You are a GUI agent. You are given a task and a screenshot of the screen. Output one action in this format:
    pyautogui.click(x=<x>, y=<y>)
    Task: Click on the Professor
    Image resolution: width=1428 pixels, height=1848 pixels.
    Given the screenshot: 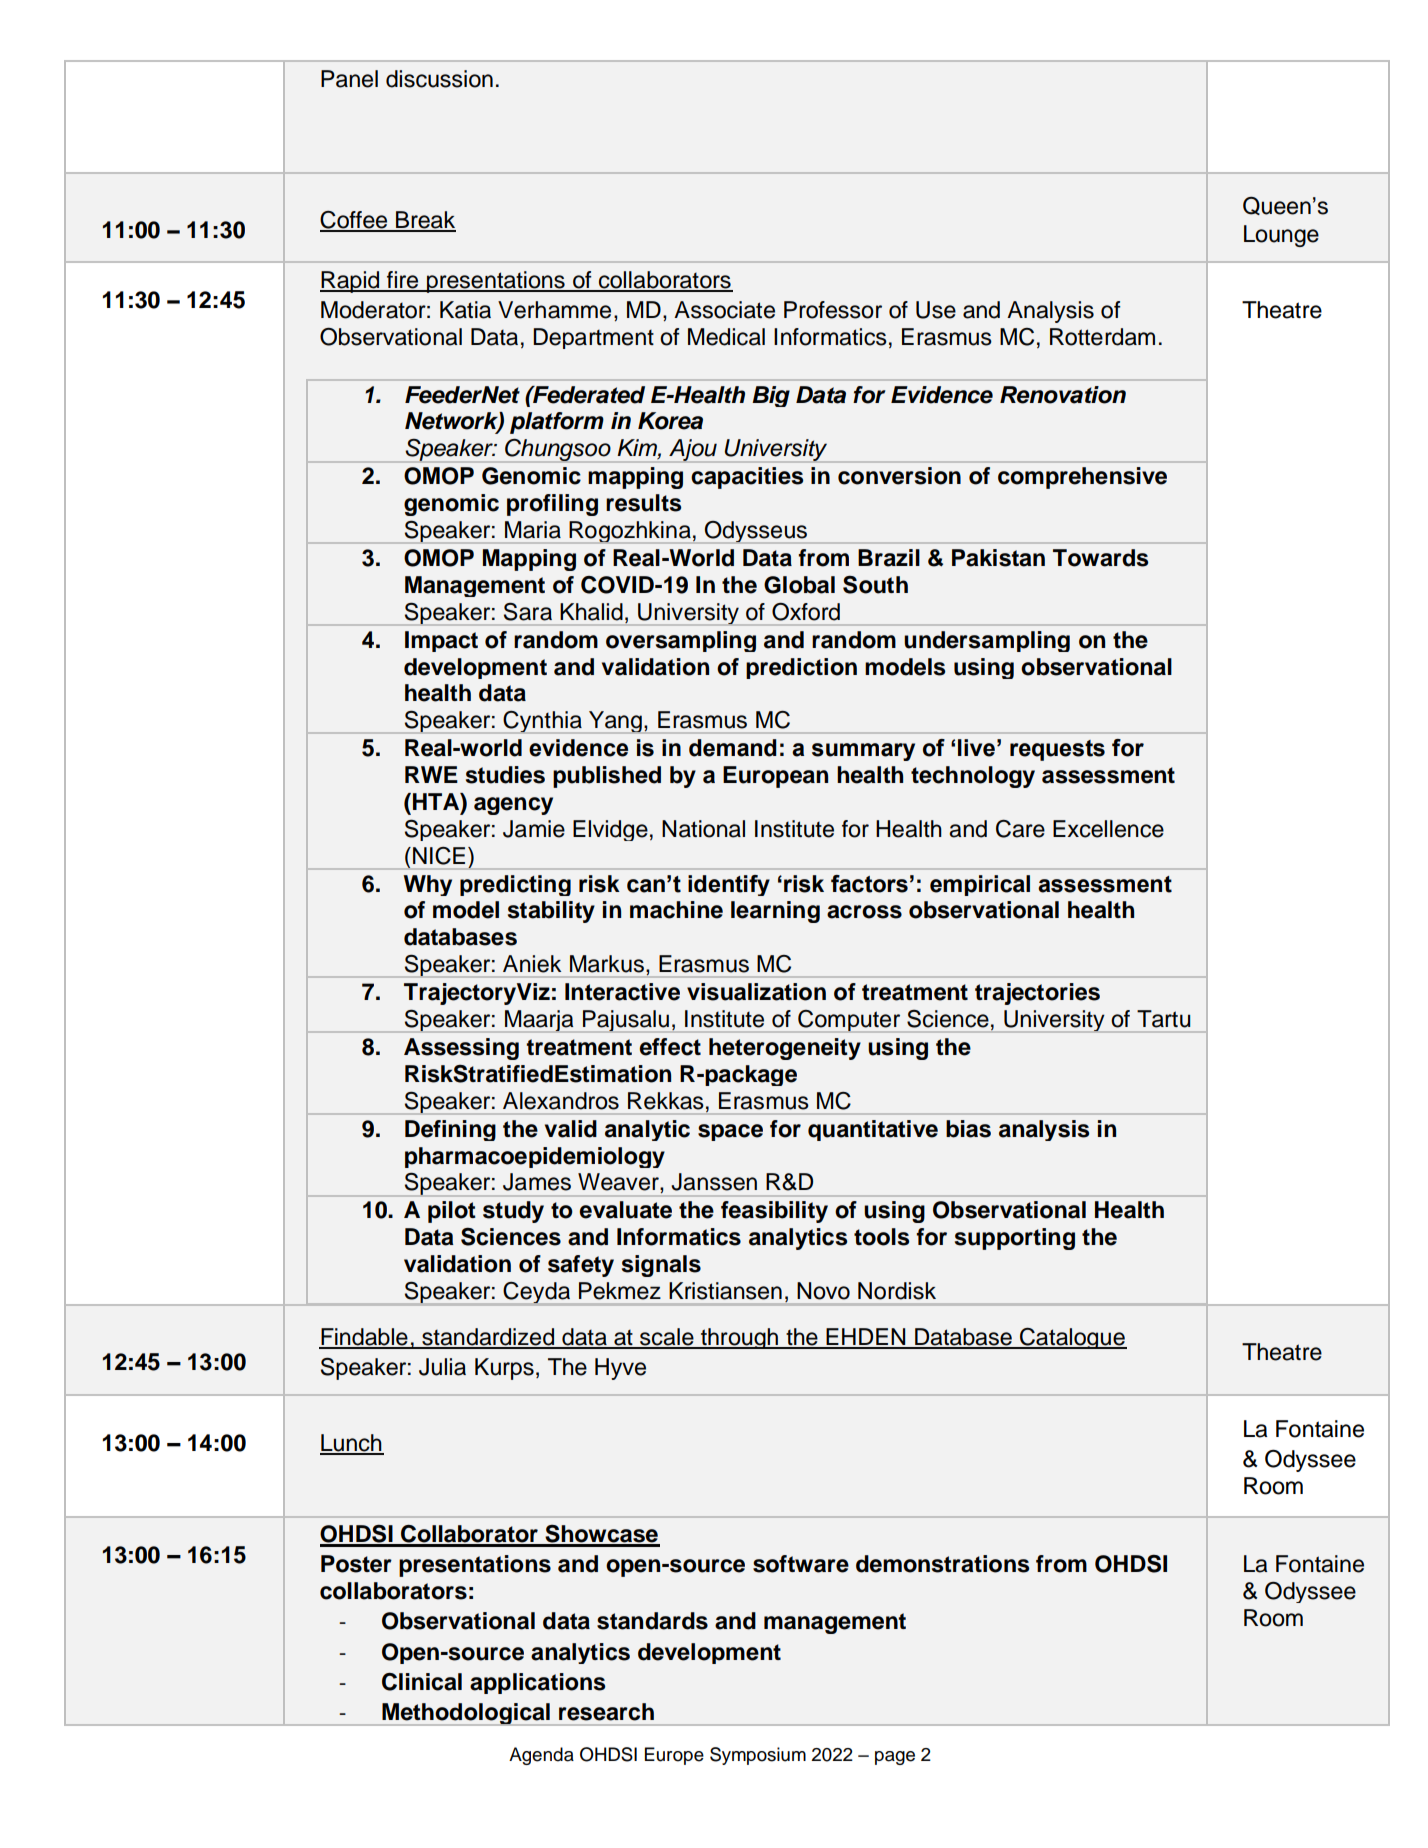 What is the action you would take?
    pyautogui.click(x=833, y=310)
